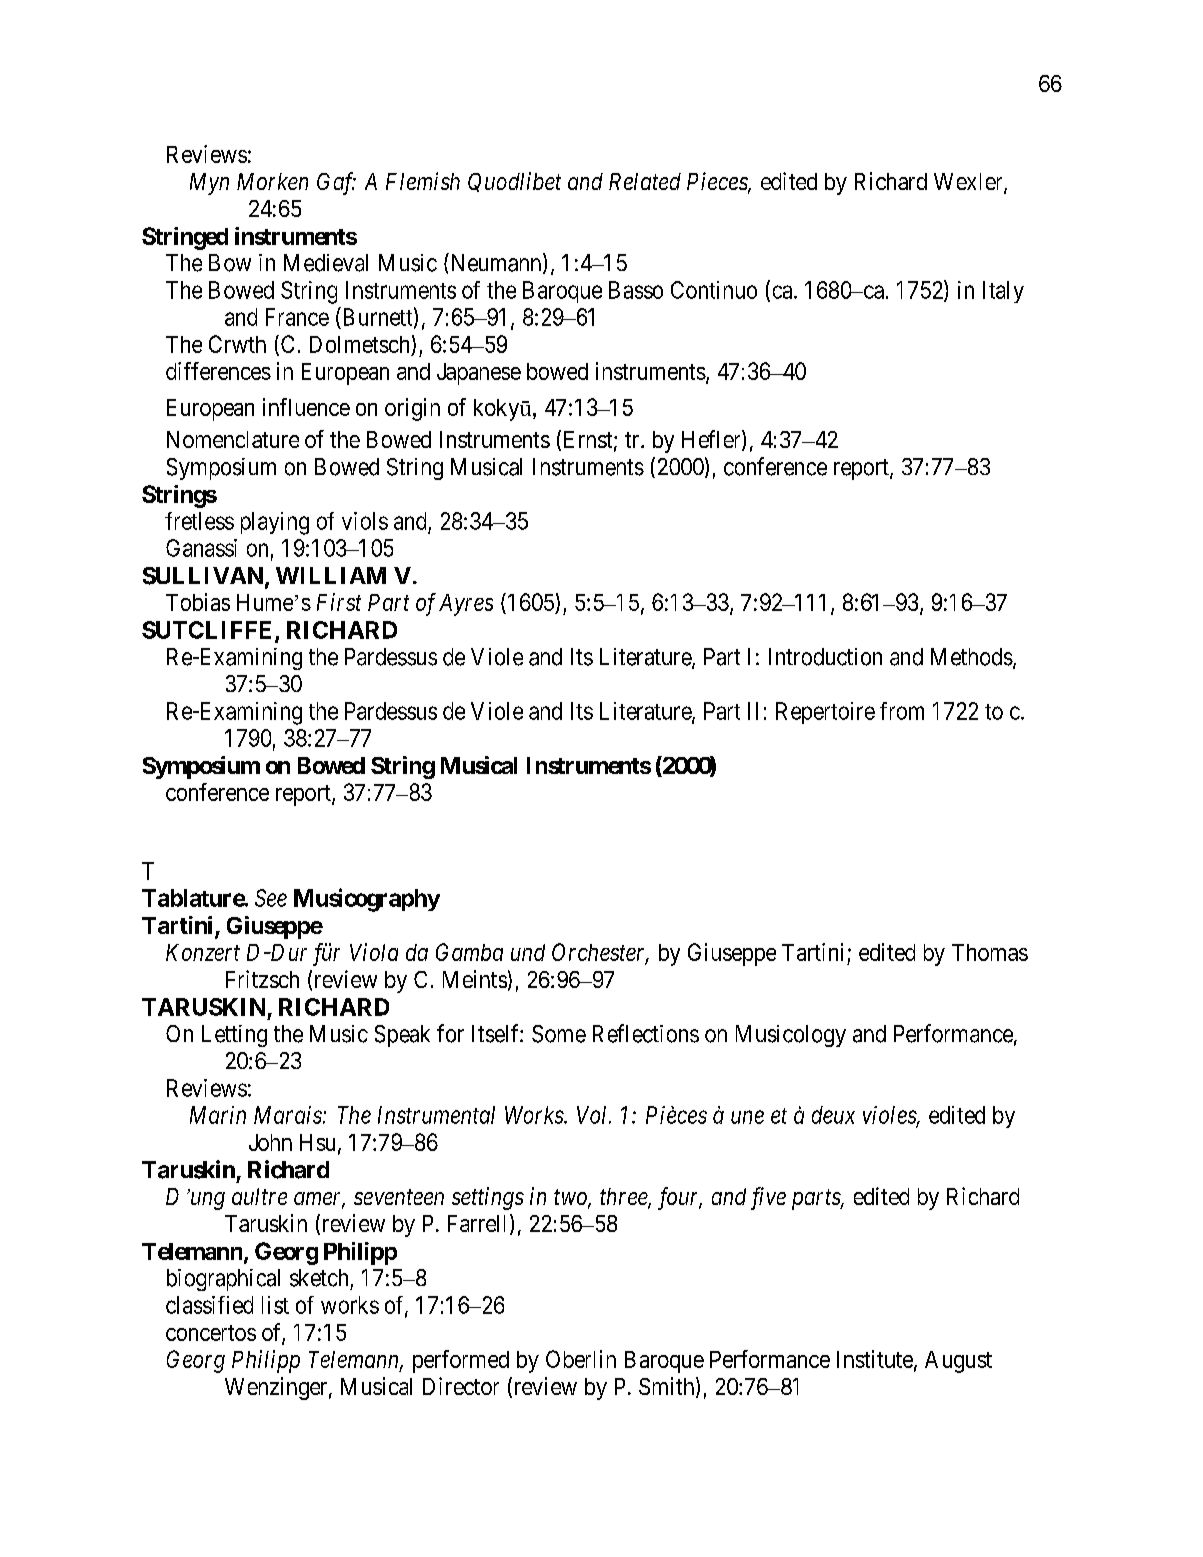  I want to click on Gaf, so click(336, 183).
